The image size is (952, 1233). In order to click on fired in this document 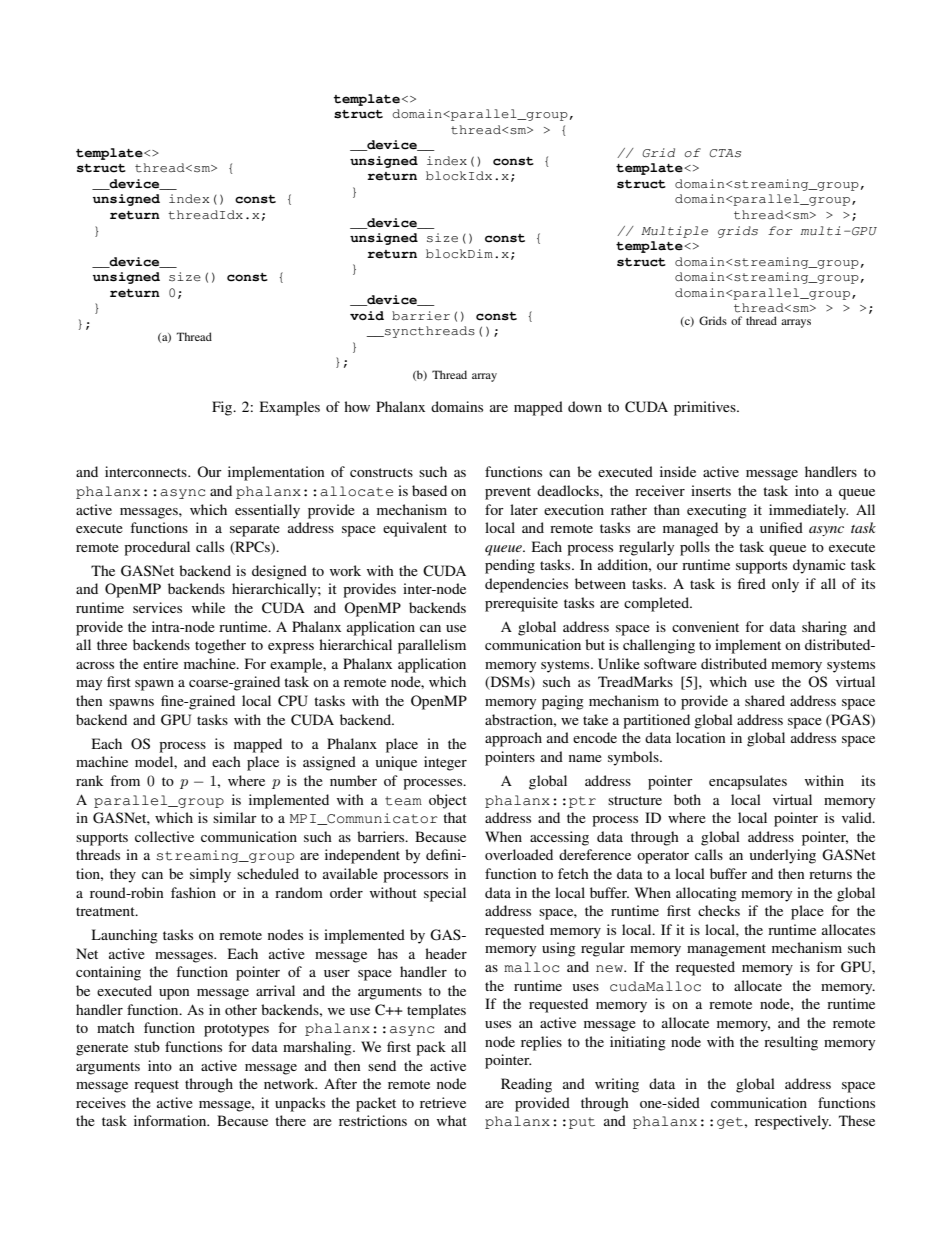, I will do `click(752, 583)`.
